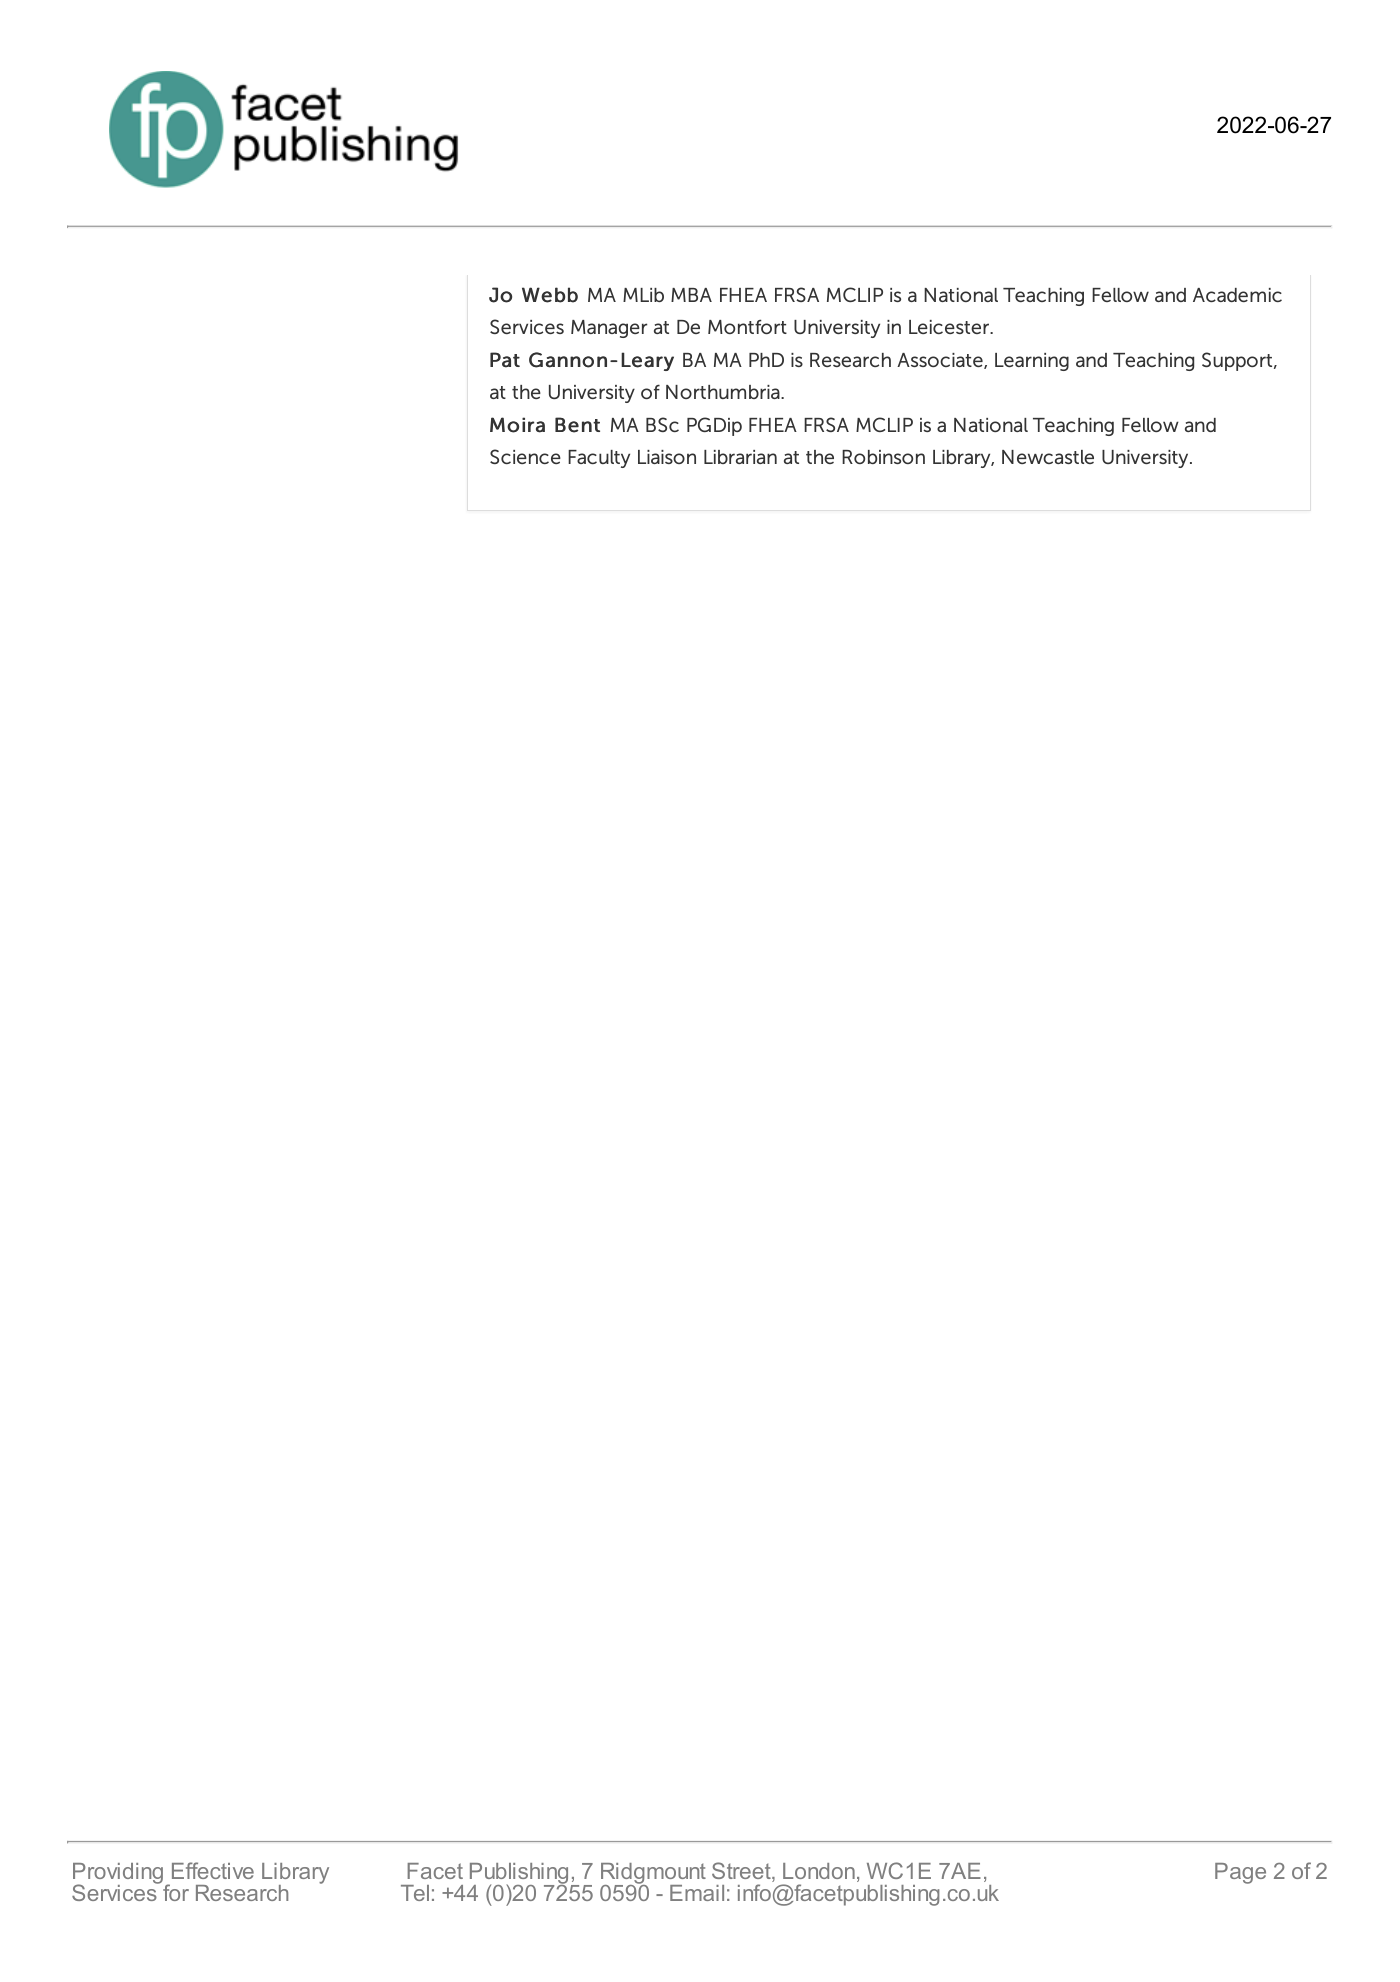  I want to click on Email, so click(697, 1893).
